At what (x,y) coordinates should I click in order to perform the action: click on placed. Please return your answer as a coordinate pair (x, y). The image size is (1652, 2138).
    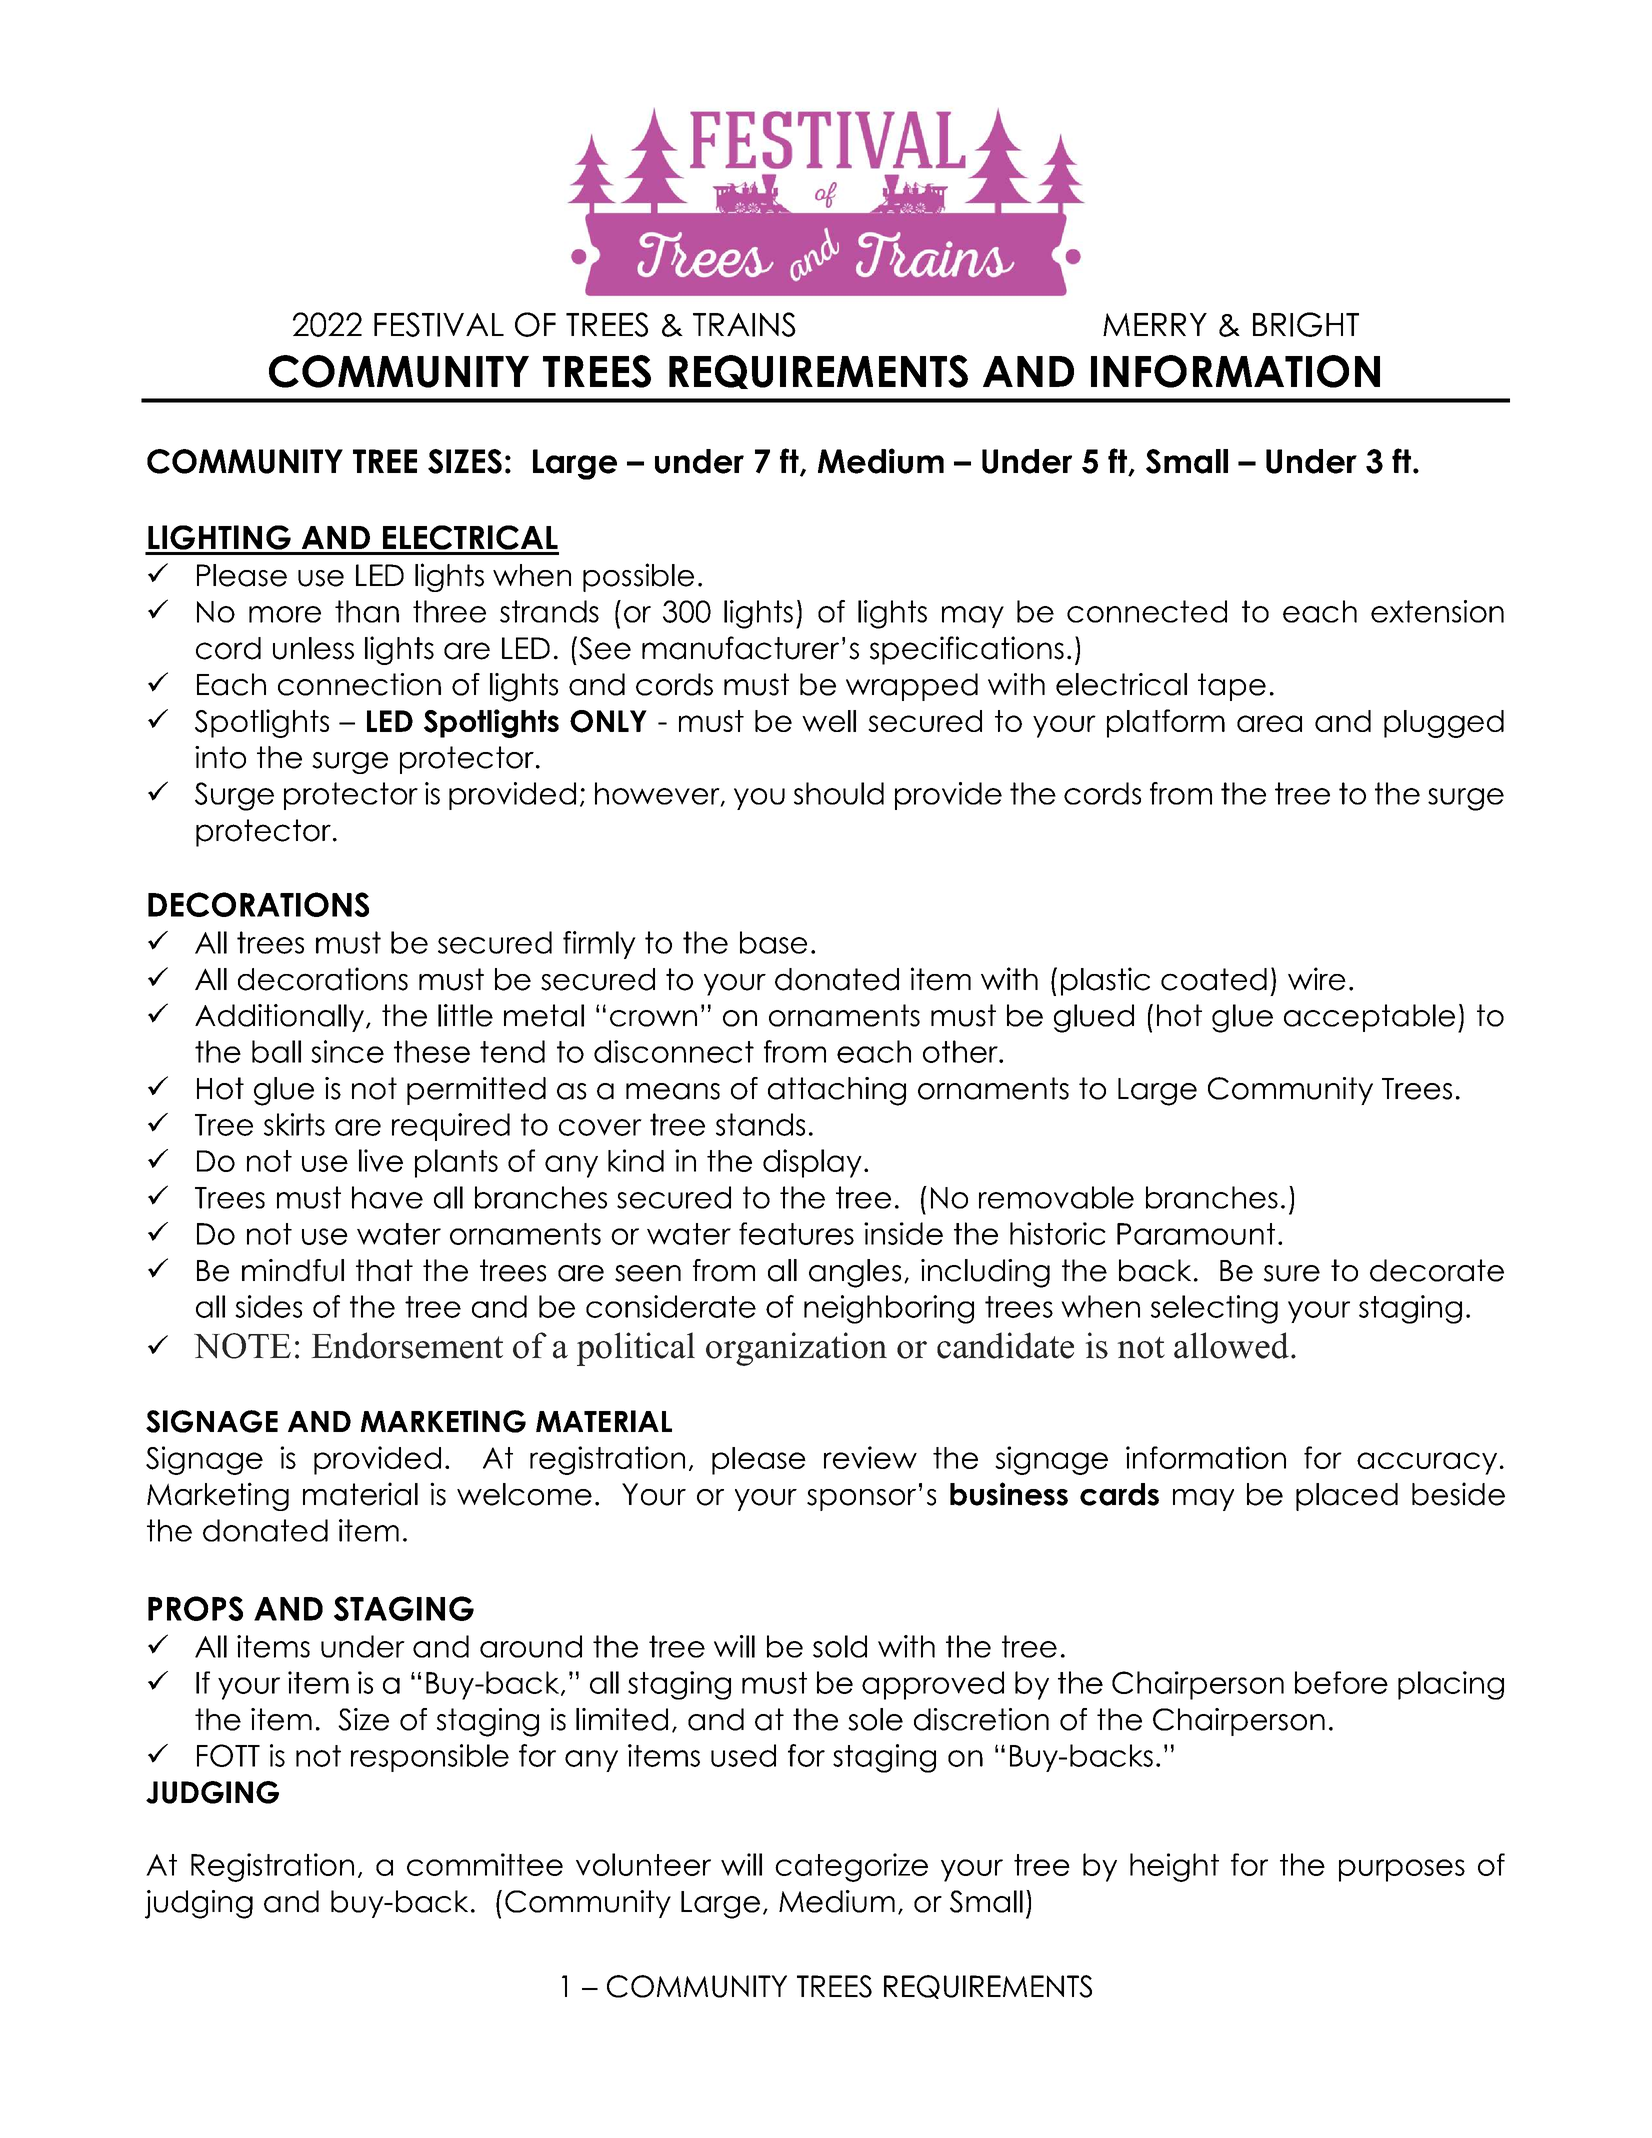
    Looking at the image, I should click on (1347, 1497).
